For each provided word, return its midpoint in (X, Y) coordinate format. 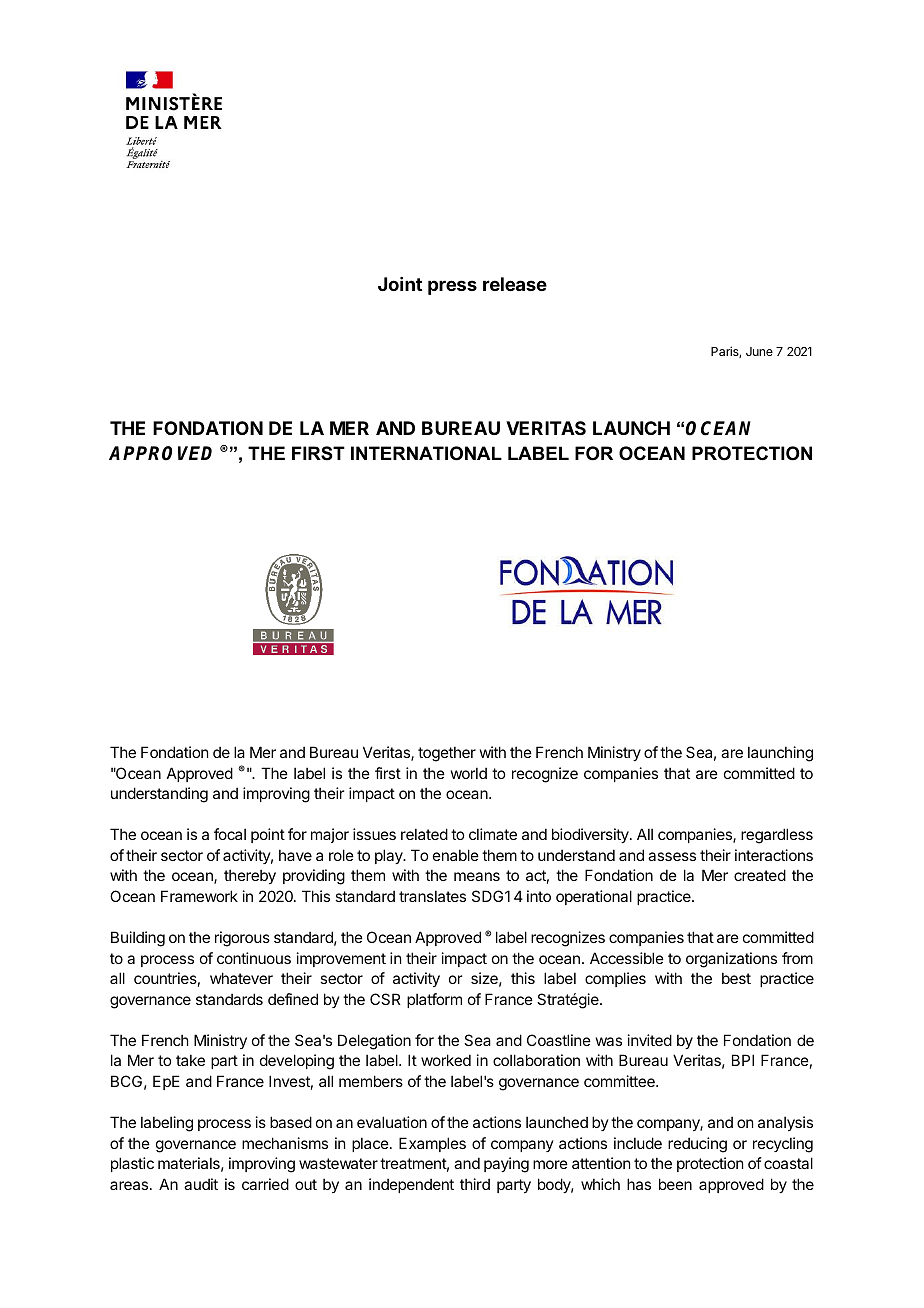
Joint (400, 284)
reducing (697, 1145)
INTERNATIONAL (426, 453)
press (452, 287)
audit (201, 1184)
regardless (777, 836)
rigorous (242, 939)
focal (230, 834)
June (759, 351)
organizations (731, 960)
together (447, 754)
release (515, 284)
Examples (432, 1144)
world (469, 773)
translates (432, 896)
